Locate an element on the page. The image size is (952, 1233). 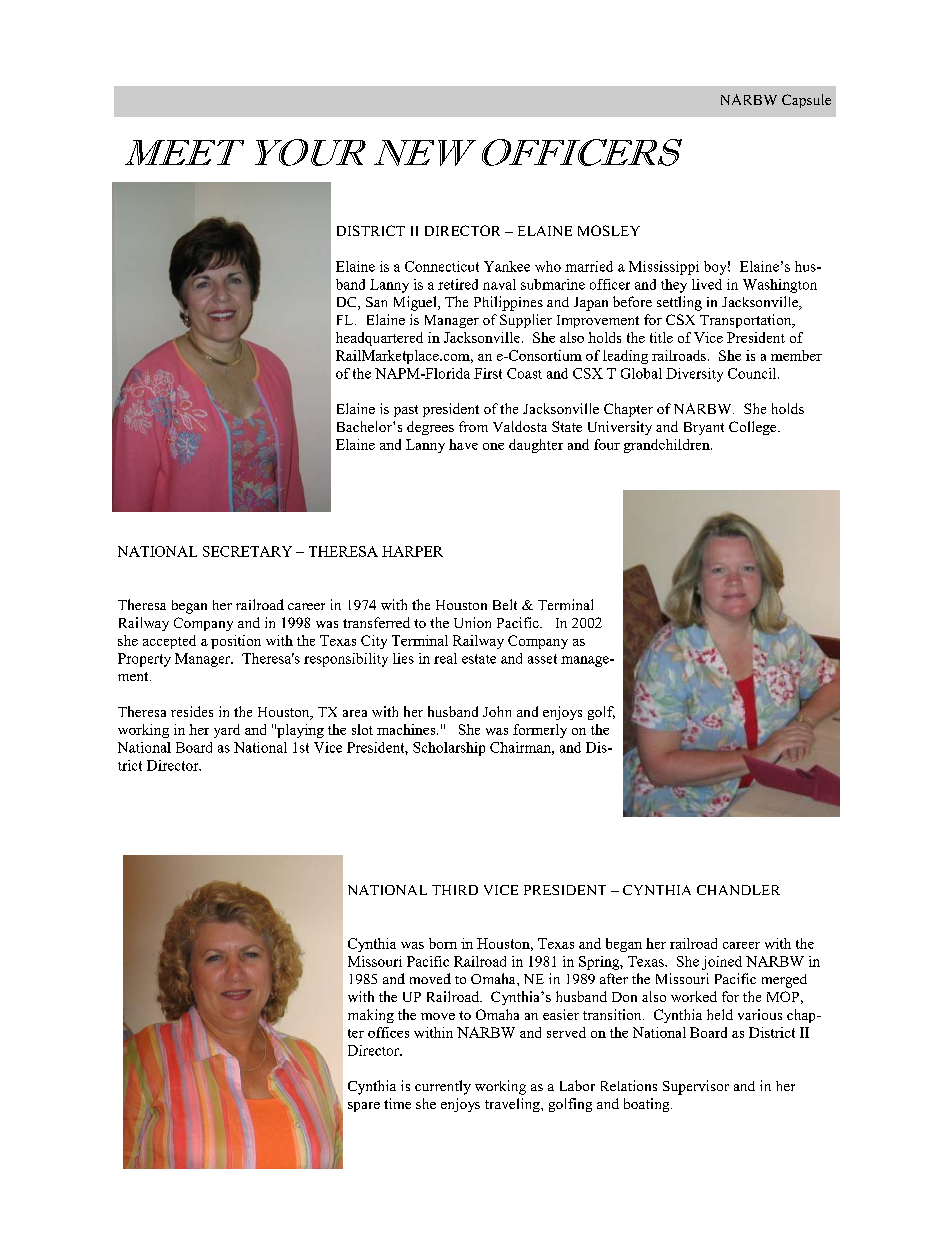
Capsule is located at coordinates (806, 101).
